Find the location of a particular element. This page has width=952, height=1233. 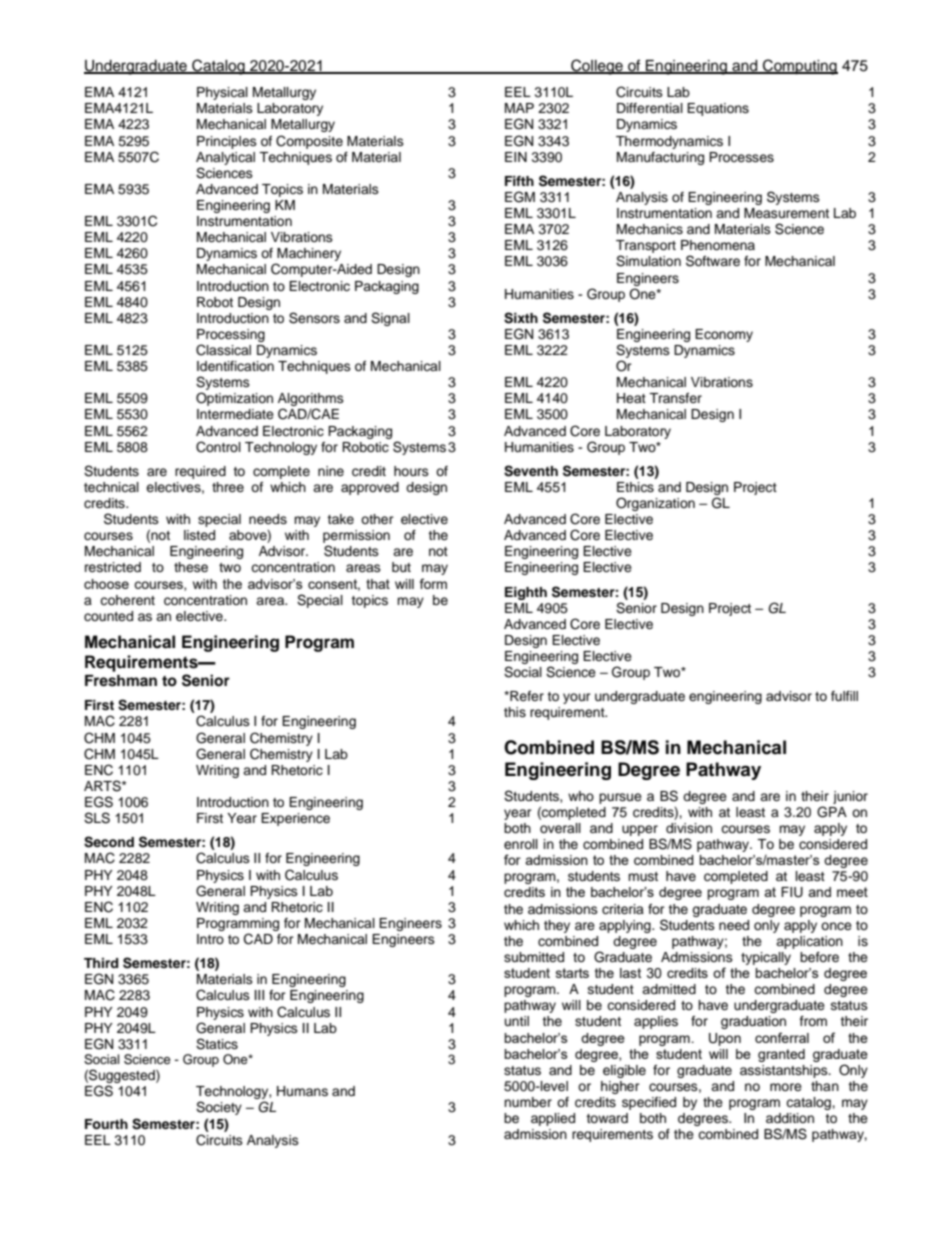

more is located at coordinates (786, 1087).
